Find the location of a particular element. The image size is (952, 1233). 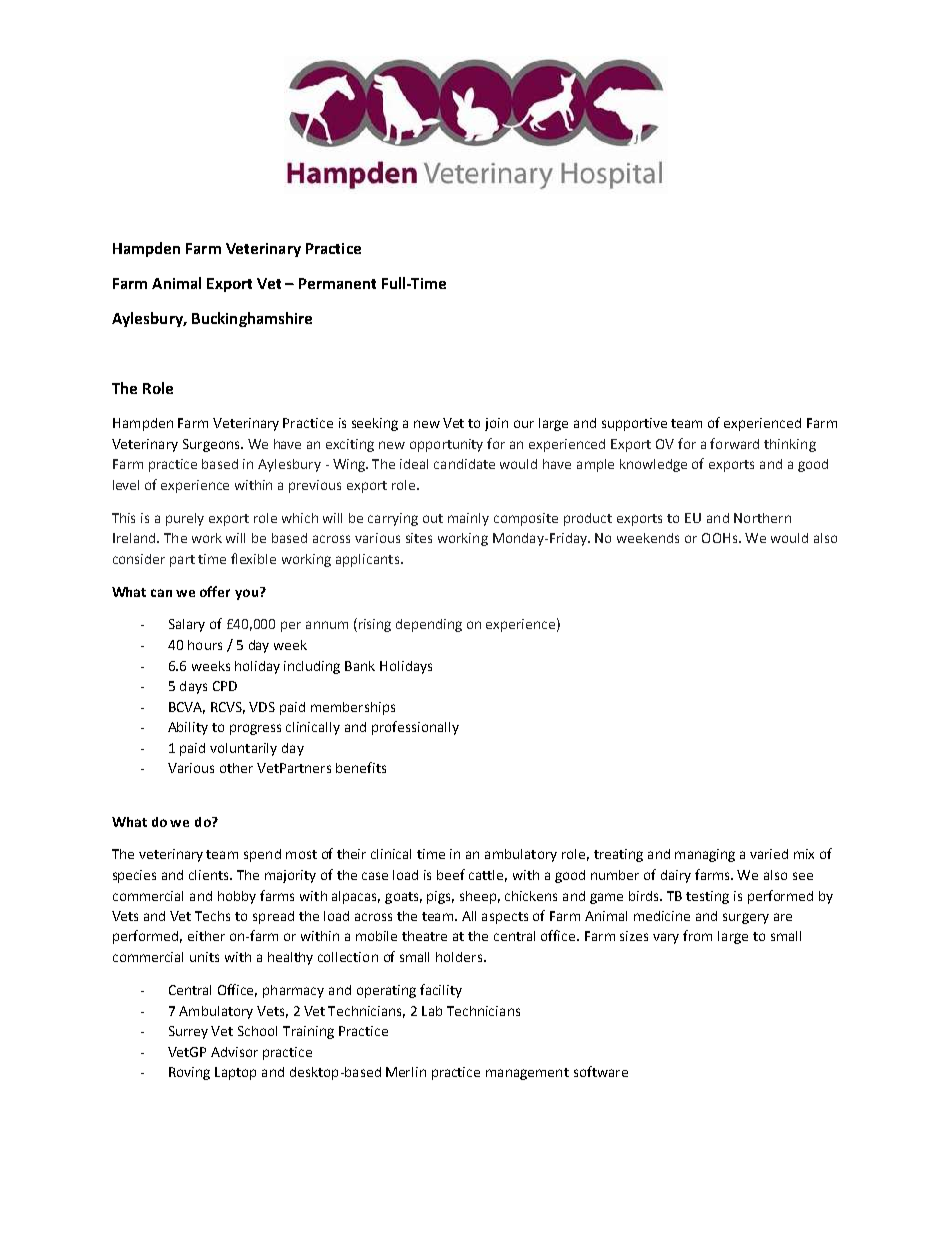

Buckinghamshire is located at coordinates (252, 319).
